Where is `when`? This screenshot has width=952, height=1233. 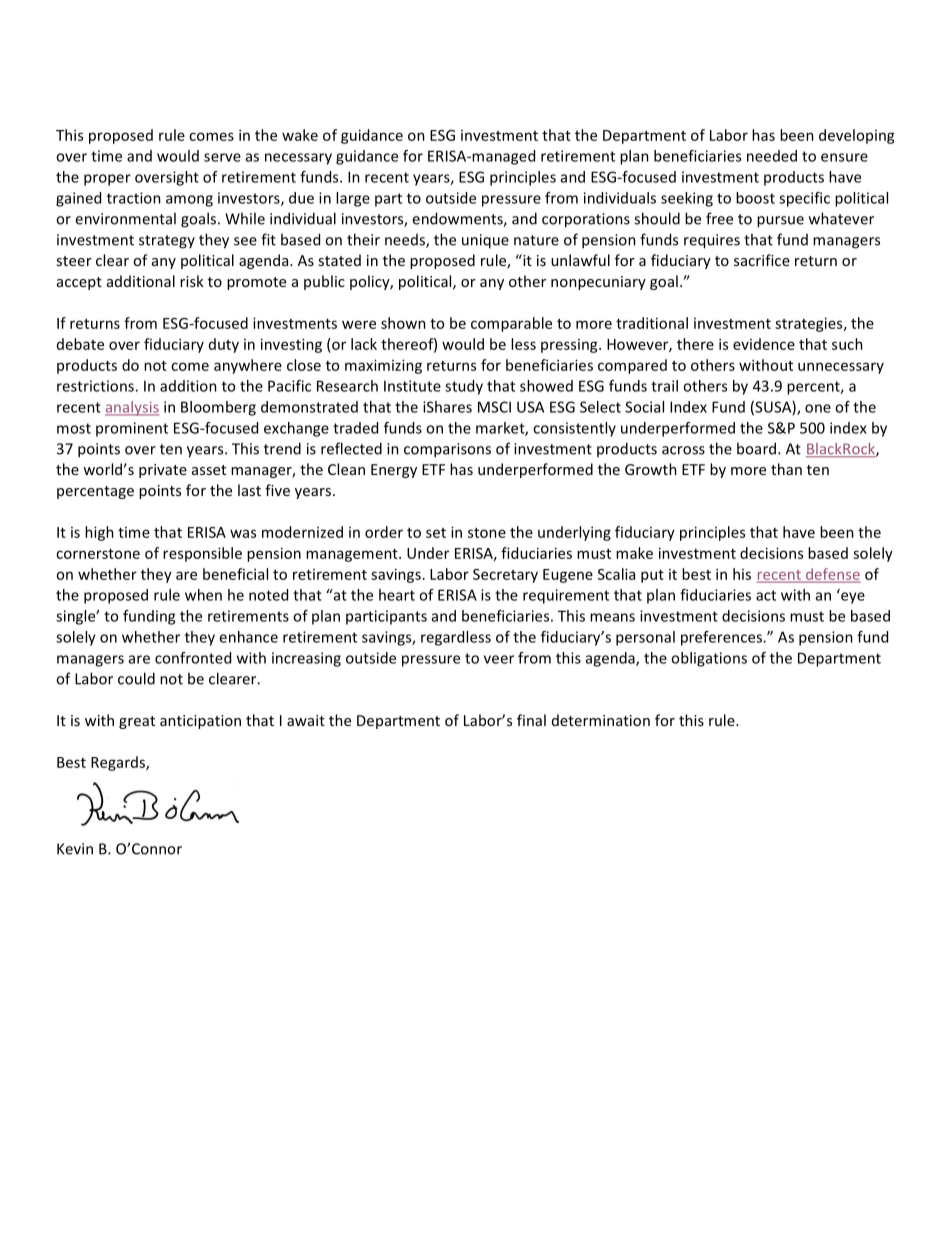 when is located at coordinates (203, 595).
